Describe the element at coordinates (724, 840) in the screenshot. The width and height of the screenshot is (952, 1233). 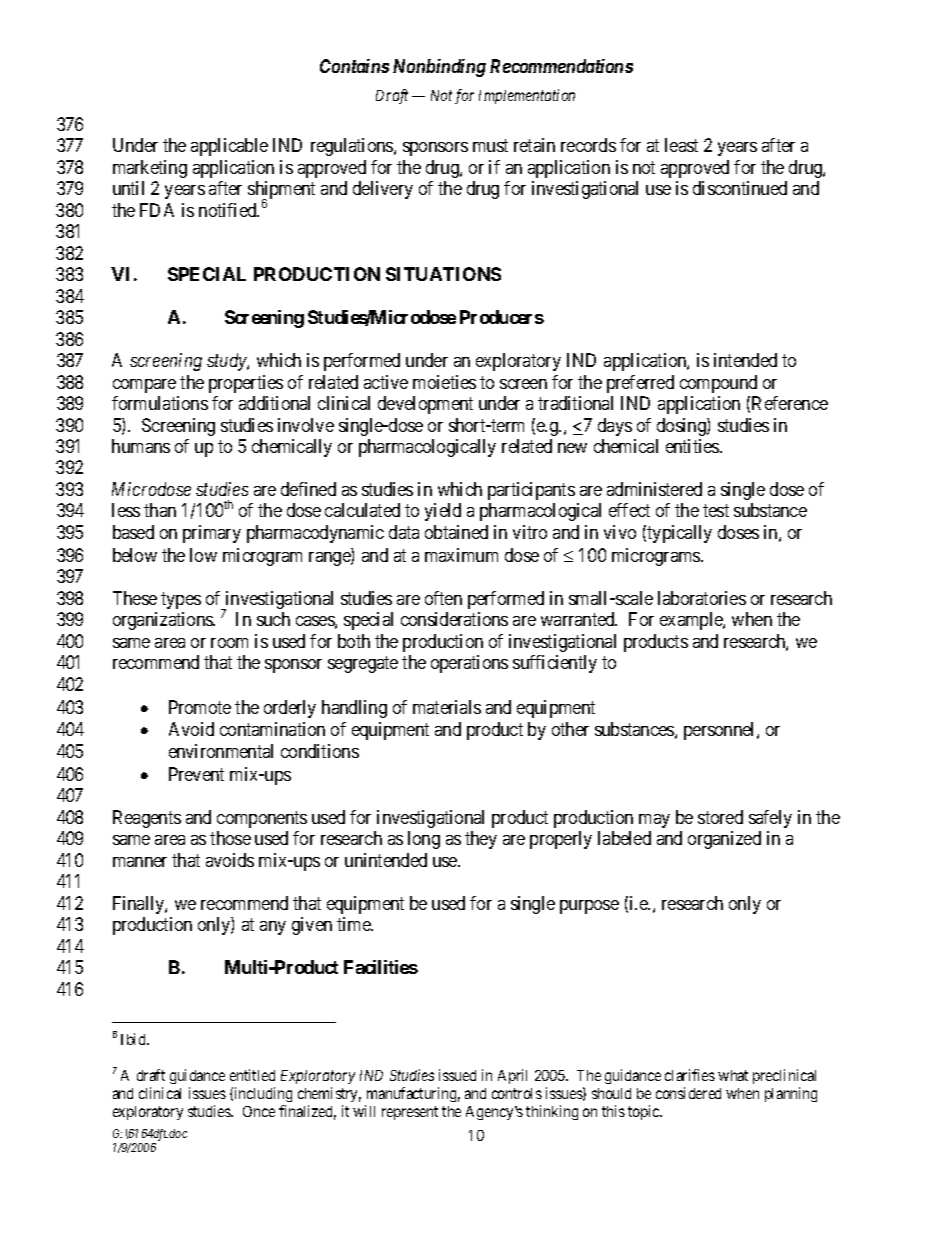
I see `organized` at that location.
